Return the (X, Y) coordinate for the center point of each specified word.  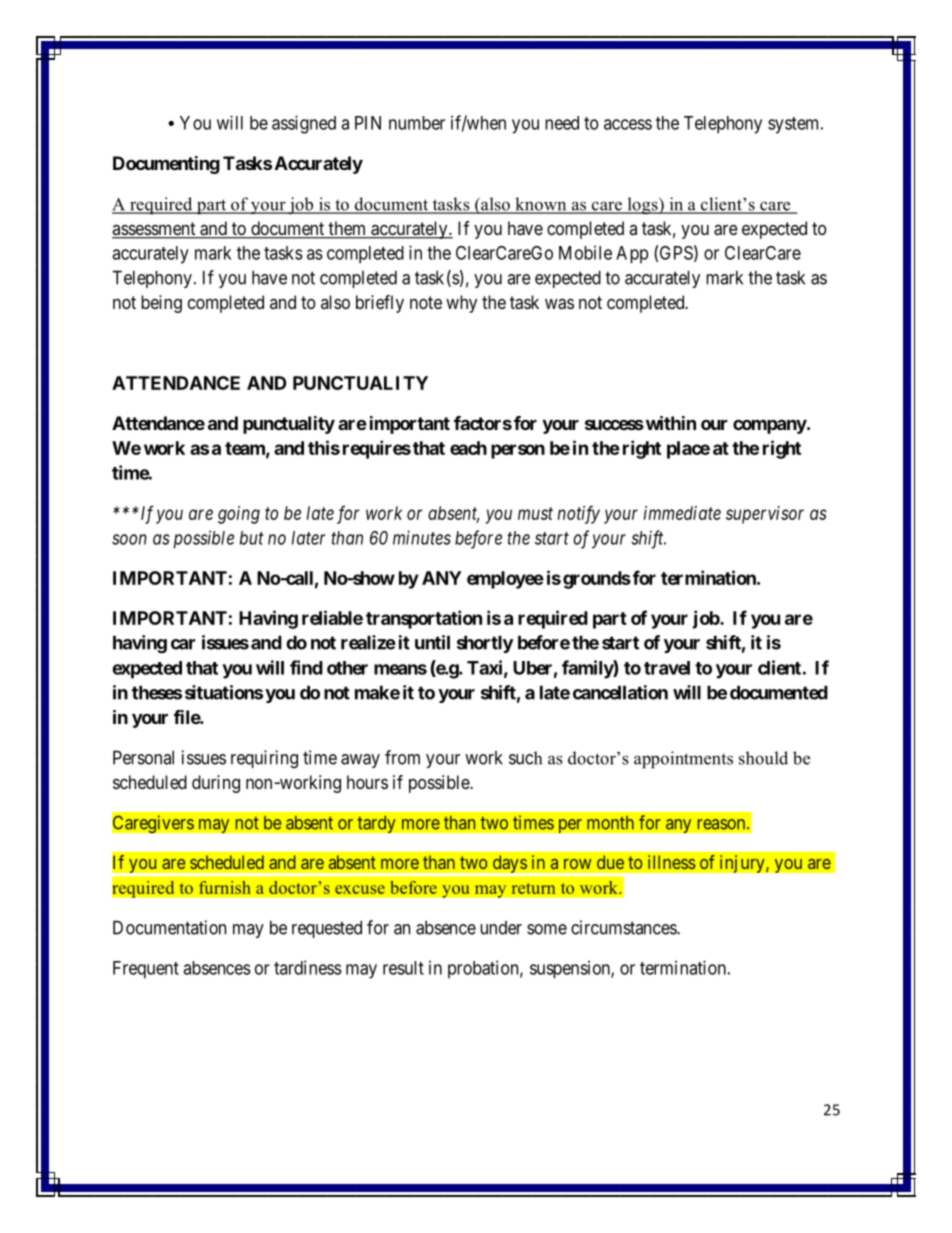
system (795, 125)
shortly (485, 644)
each (468, 448)
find (306, 667)
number (417, 123)
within (671, 423)
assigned (304, 124)
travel (667, 668)
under (501, 928)
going (239, 515)
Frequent (146, 970)
